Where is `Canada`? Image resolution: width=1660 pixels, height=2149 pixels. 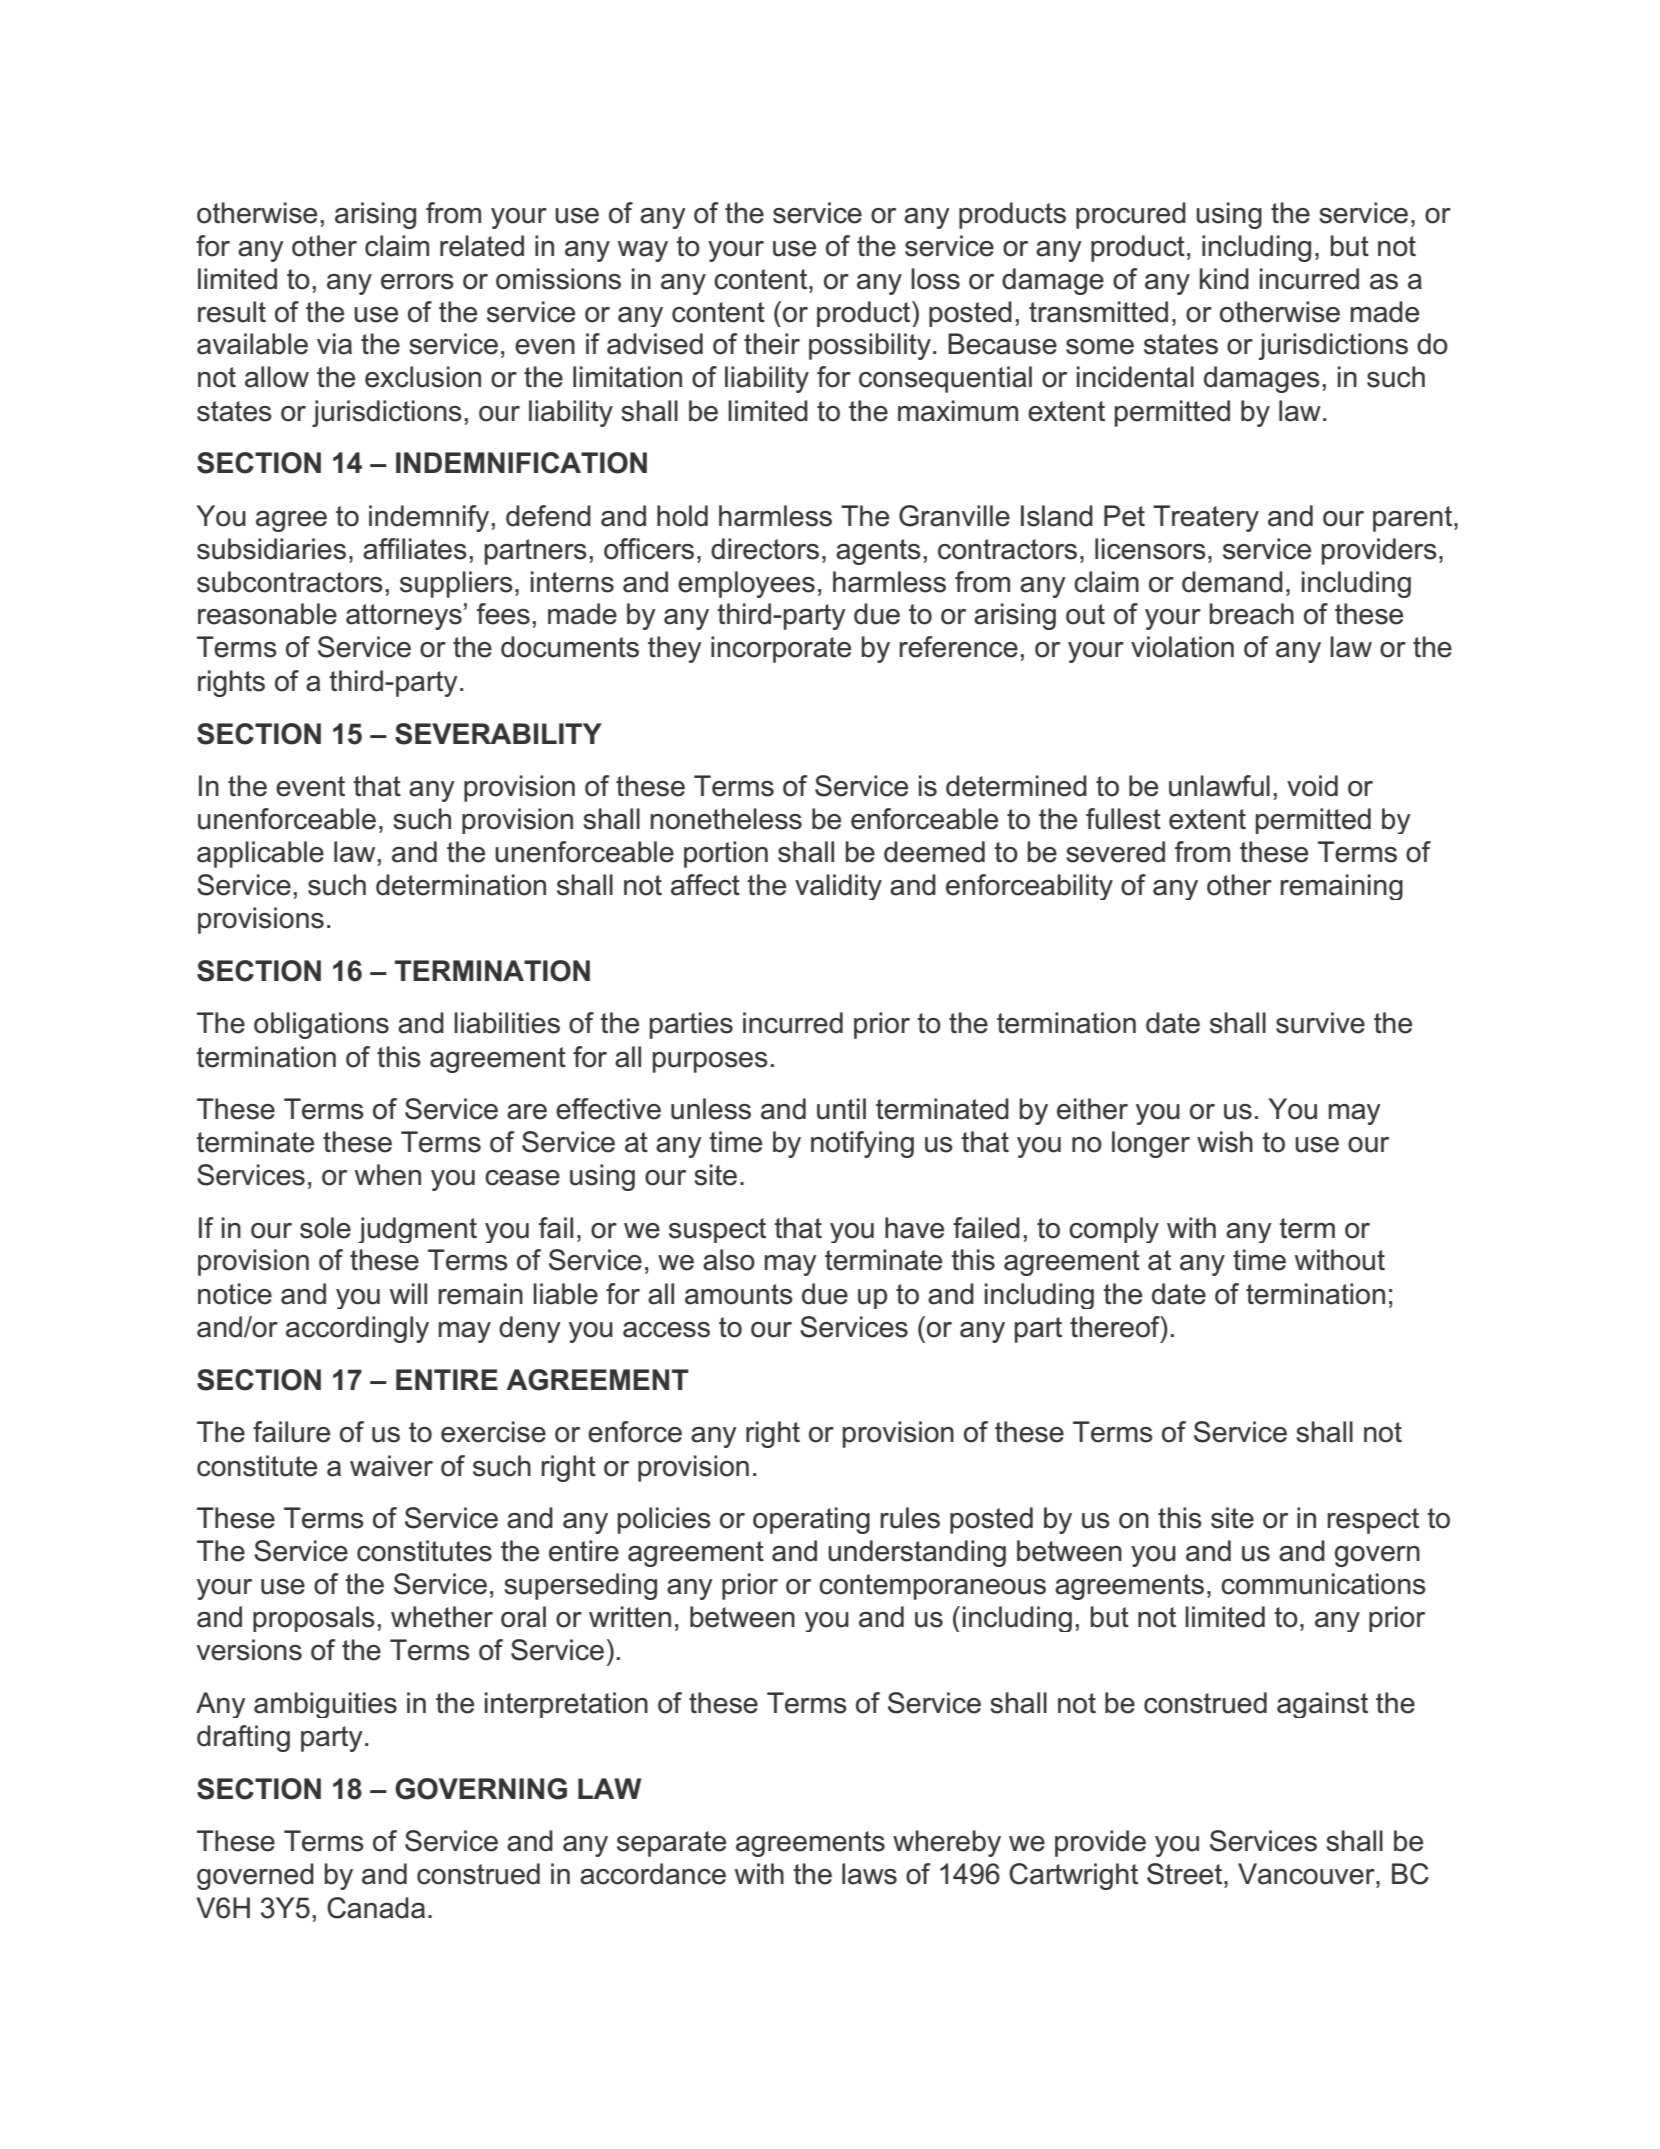
Canada is located at coordinates (376, 1908).
